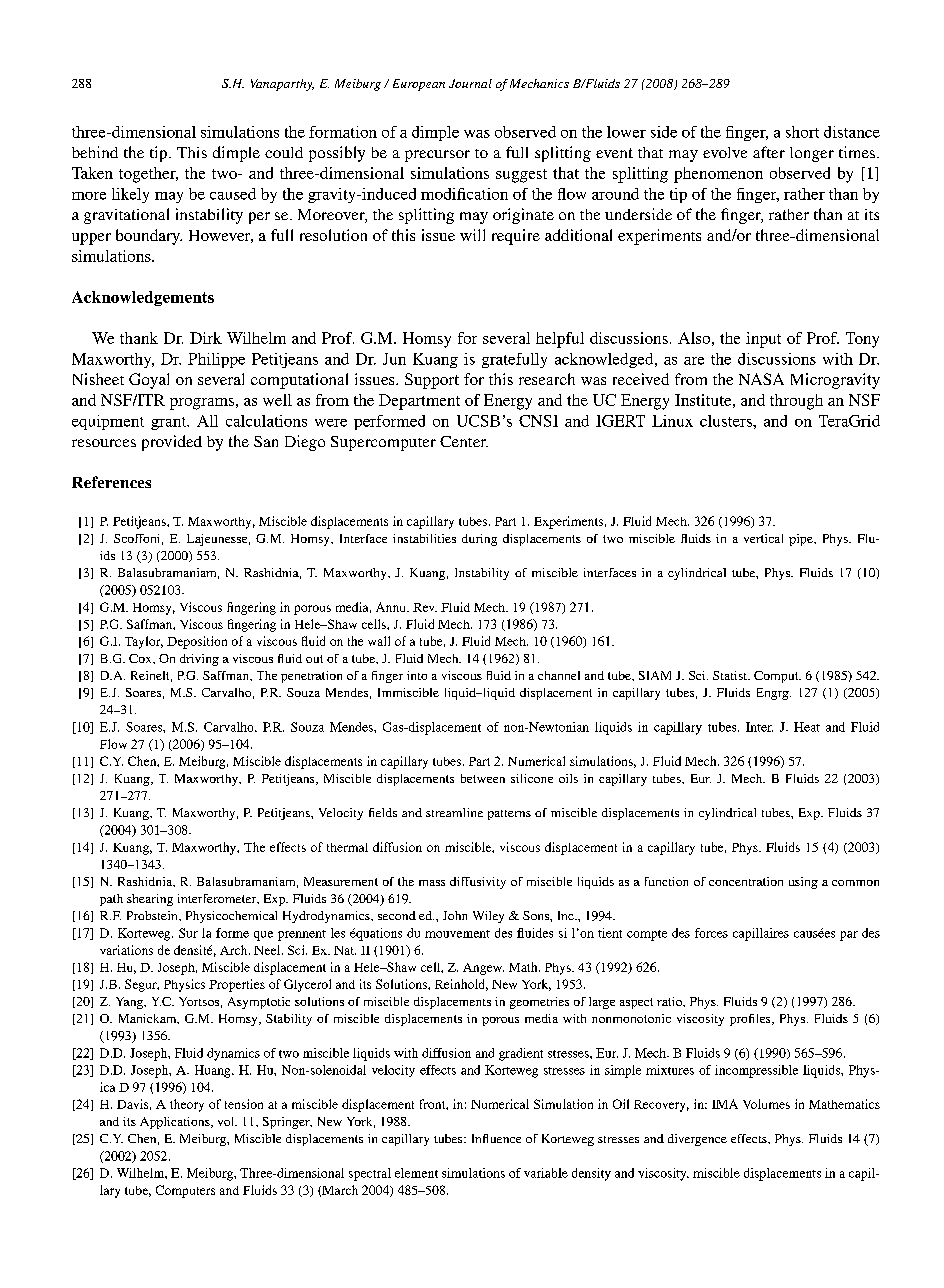 Image resolution: width=944 pixels, height=1288 pixels. I want to click on Philippe, so click(216, 360).
